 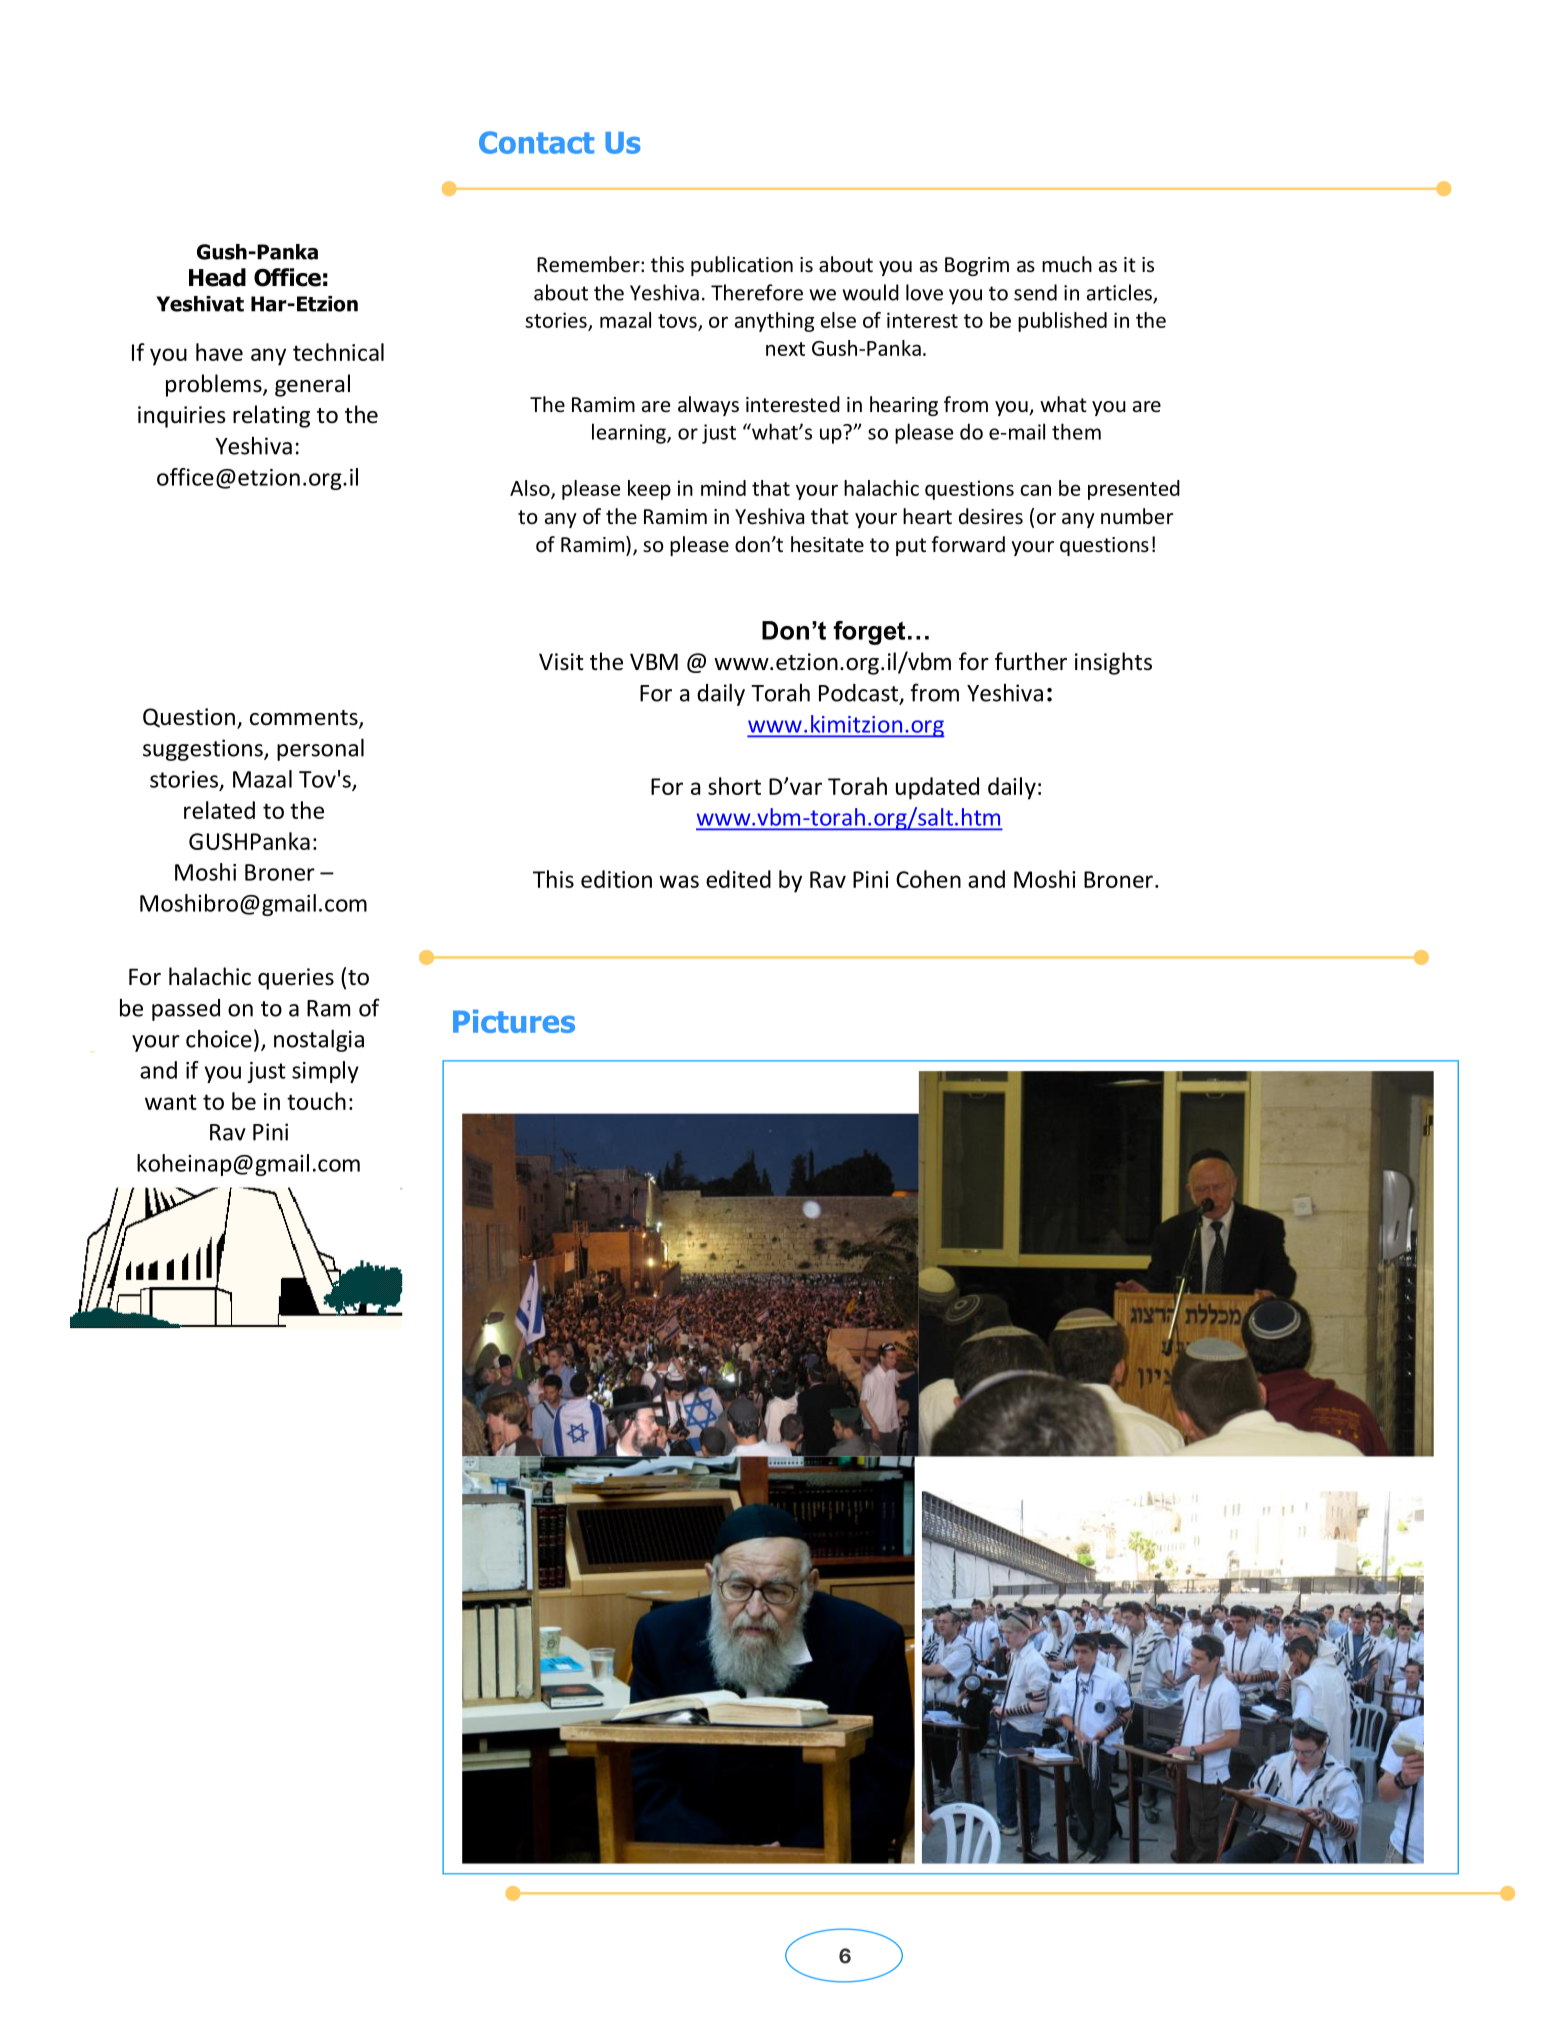 I want to click on keep, so click(x=649, y=490).
